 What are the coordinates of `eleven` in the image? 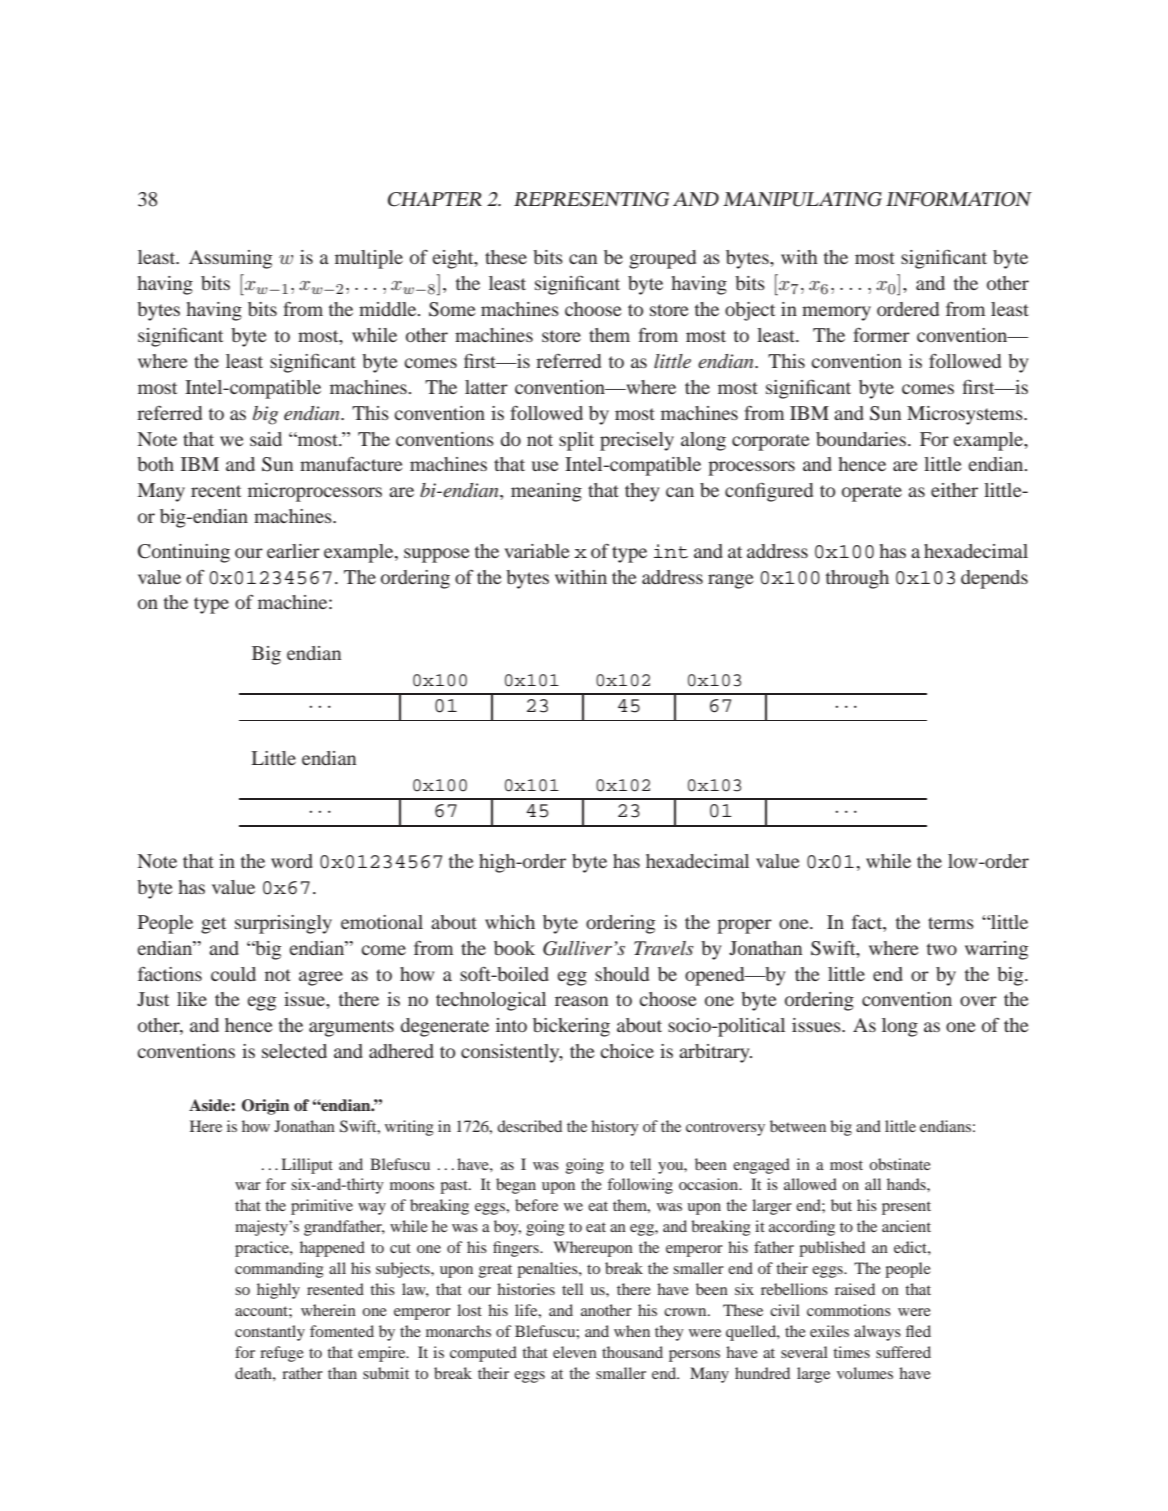 It's located at (575, 1352).
